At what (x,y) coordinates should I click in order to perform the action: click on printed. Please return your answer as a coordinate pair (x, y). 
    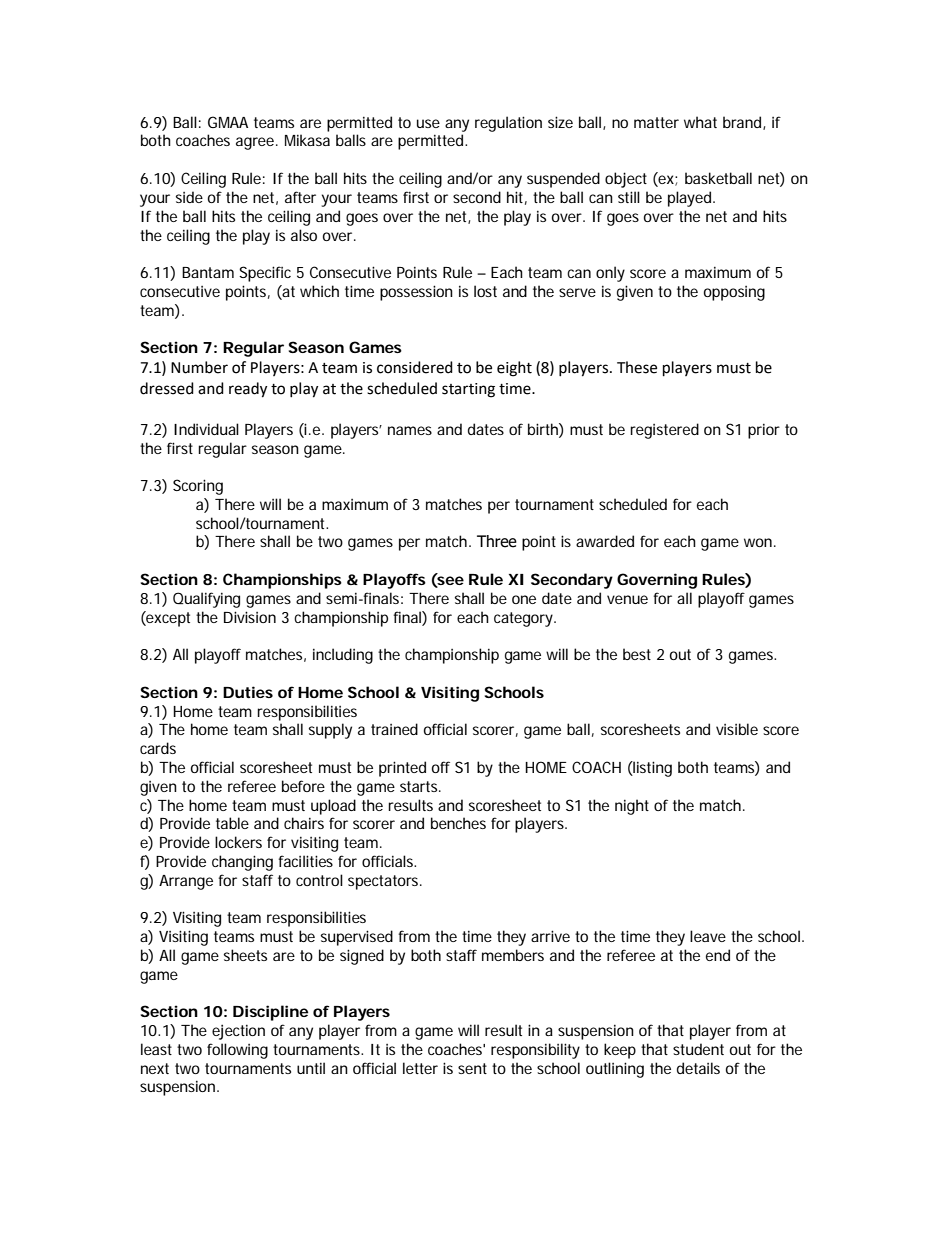
    Looking at the image, I should click on (402, 769).
